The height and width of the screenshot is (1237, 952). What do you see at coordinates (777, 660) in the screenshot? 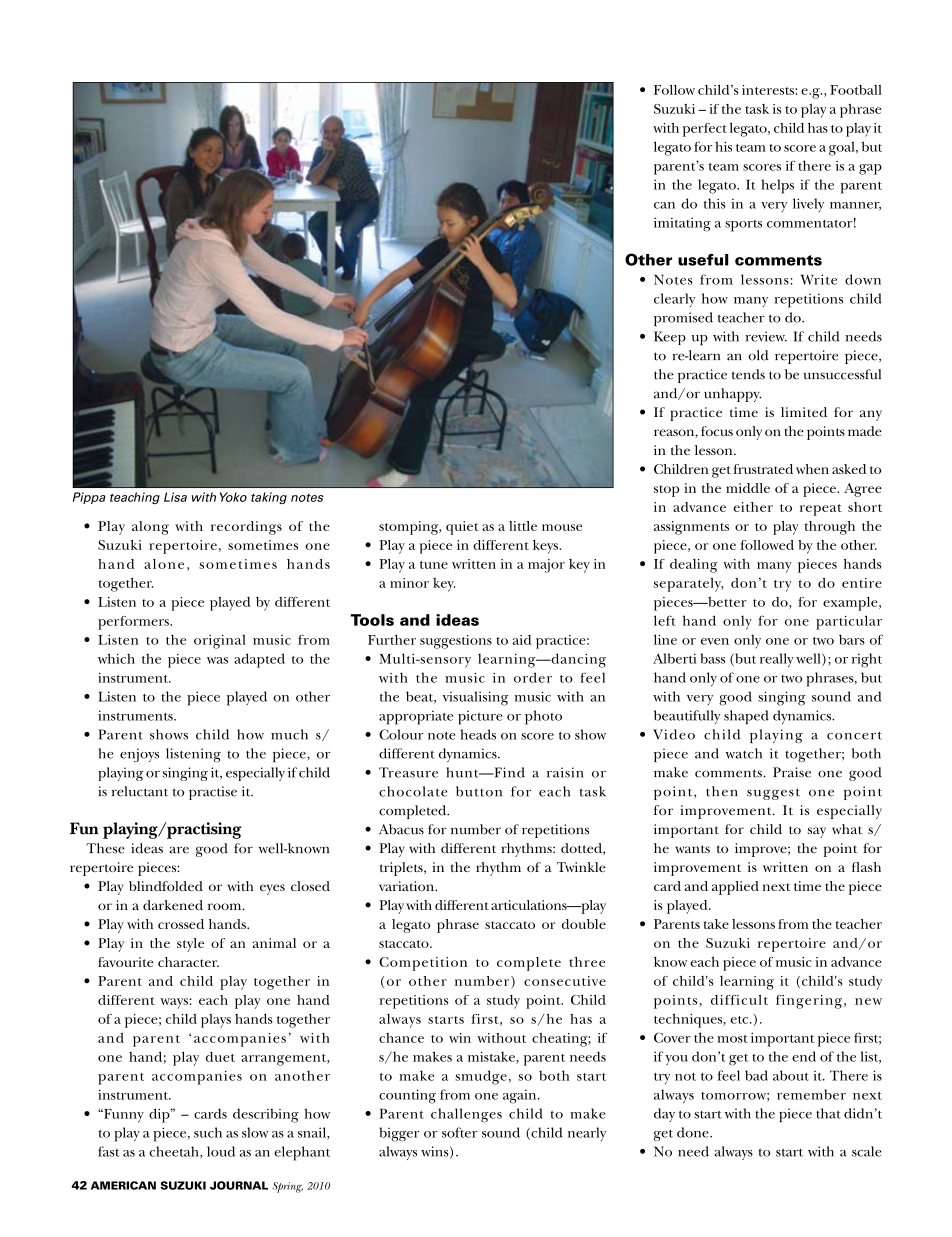
I see `really` at bounding box center [777, 660].
